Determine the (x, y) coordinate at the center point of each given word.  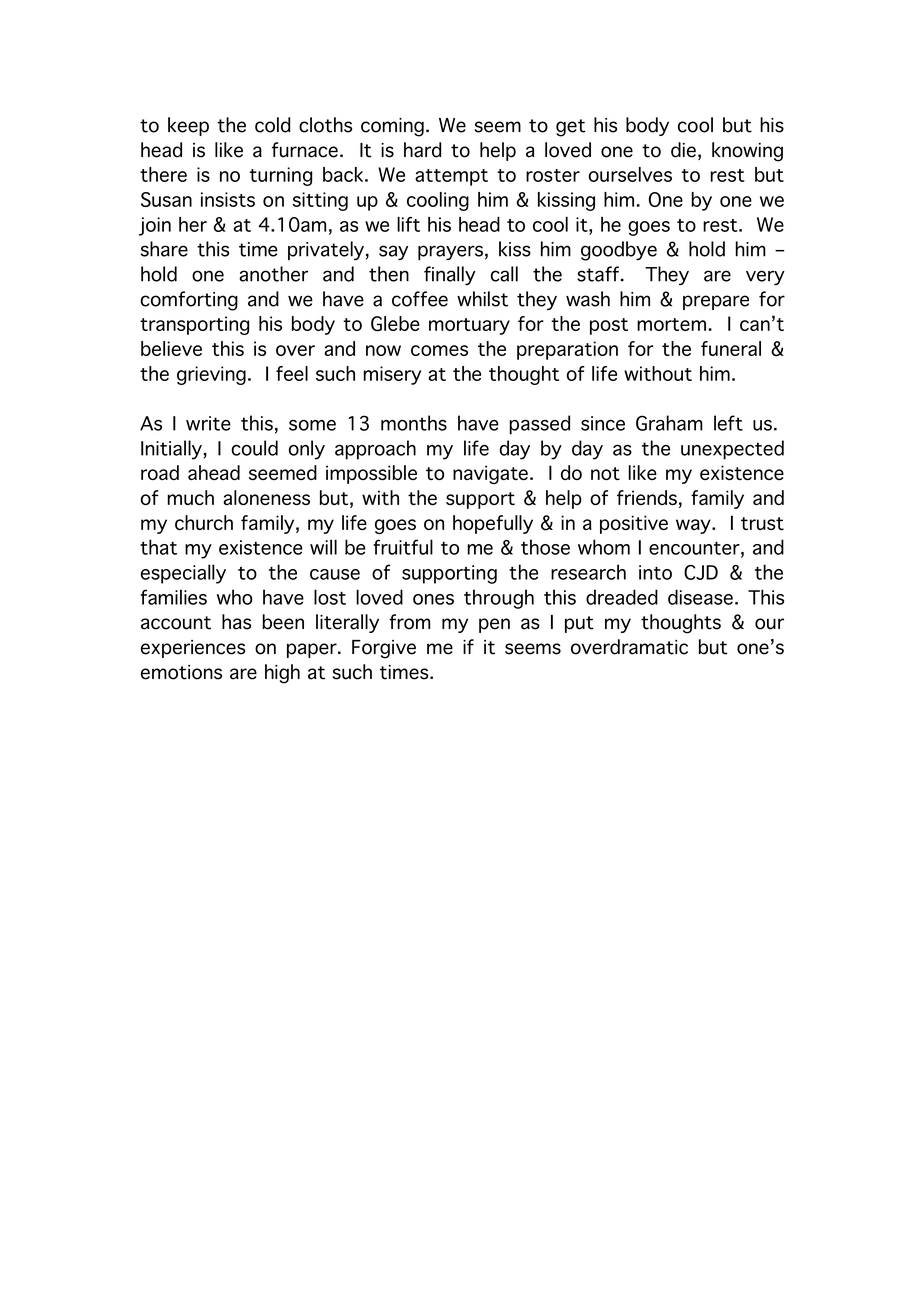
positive (634, 524)
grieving (211, 375)
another (273, 274)
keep (188, 126)
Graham (669, 423)
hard (422, 150)
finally (450, 275)
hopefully (493, 524)
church (204, 522)
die (683, 150)
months (414, 423)
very (765, 277)
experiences (193, 649)
